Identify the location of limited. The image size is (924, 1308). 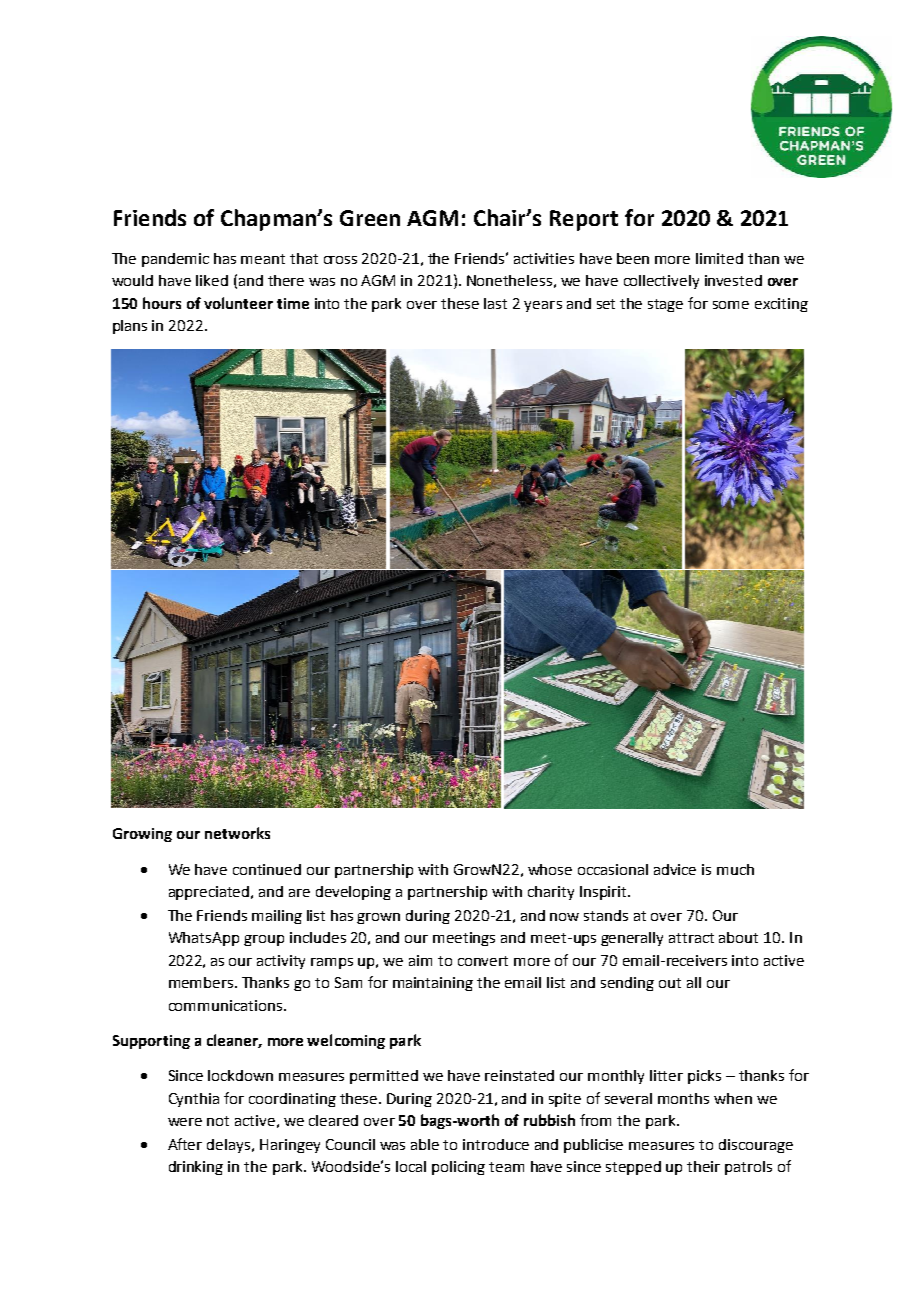
(719, 258).
